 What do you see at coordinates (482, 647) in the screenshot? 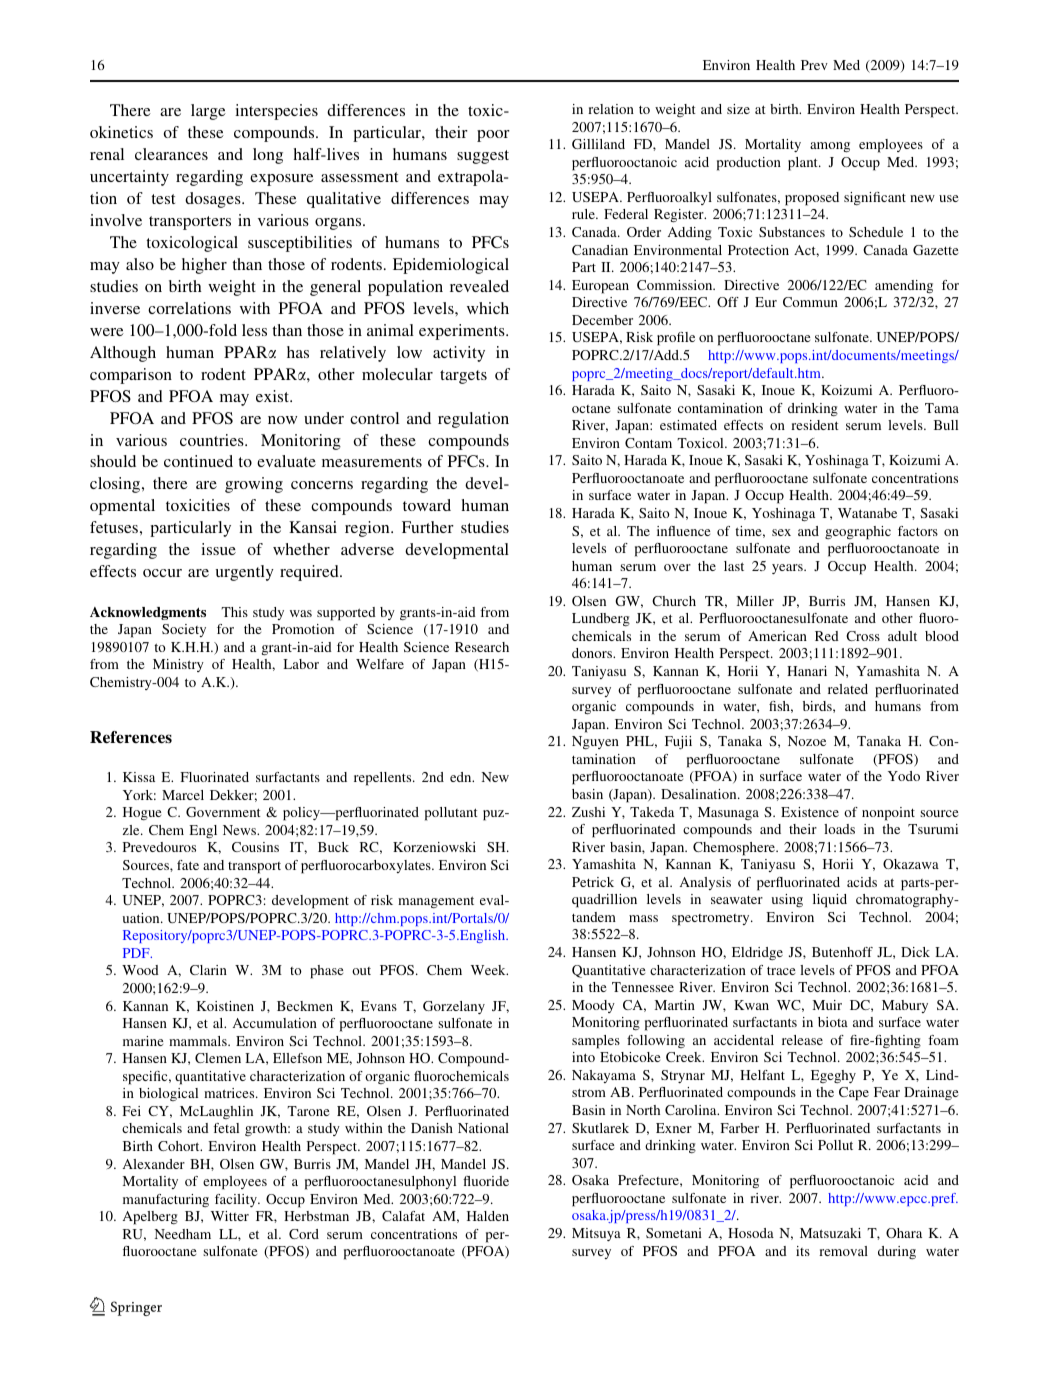
I see `Research` at bounding box center [482, 647].
